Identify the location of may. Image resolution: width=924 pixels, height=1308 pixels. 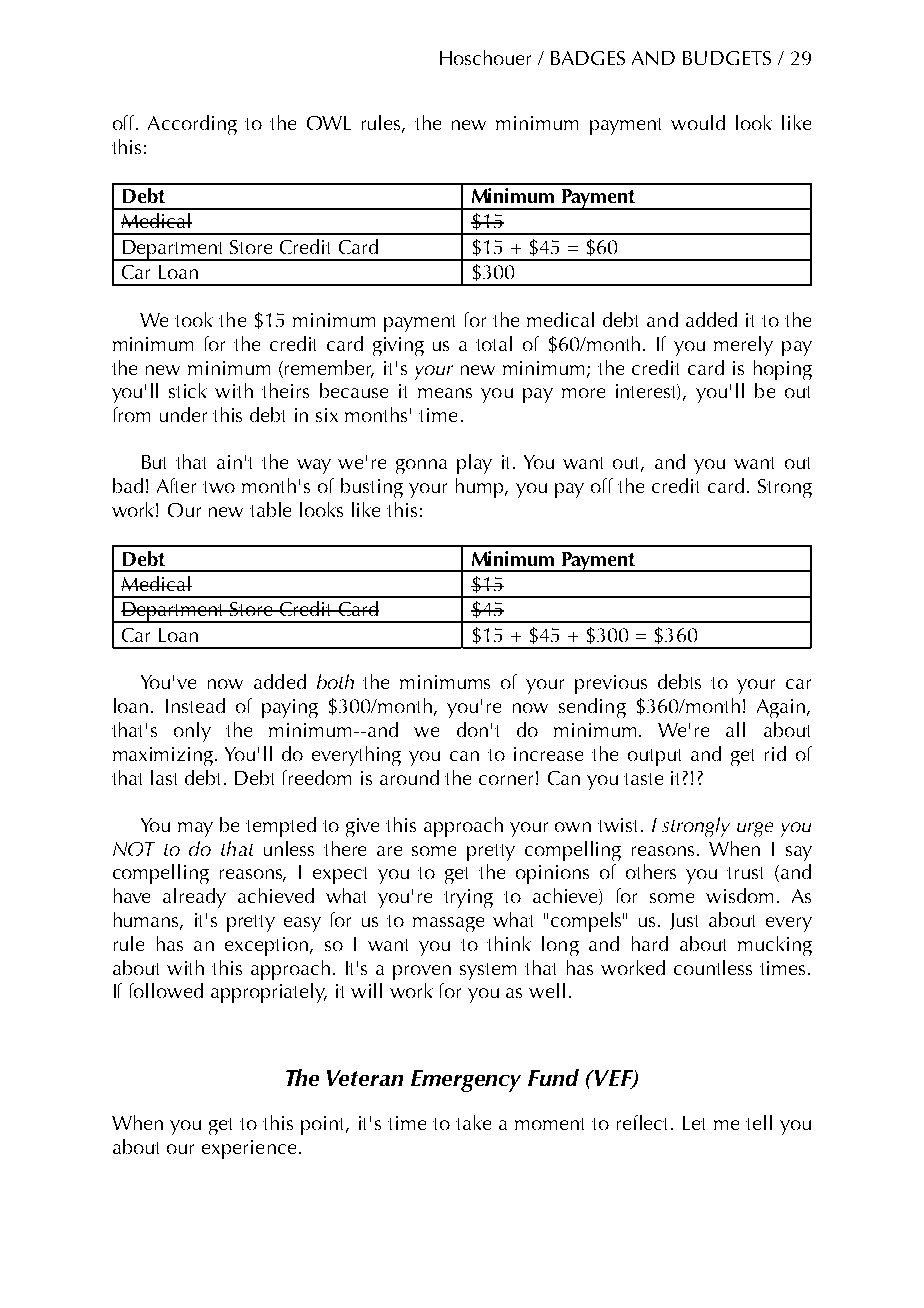
(195, 829).
